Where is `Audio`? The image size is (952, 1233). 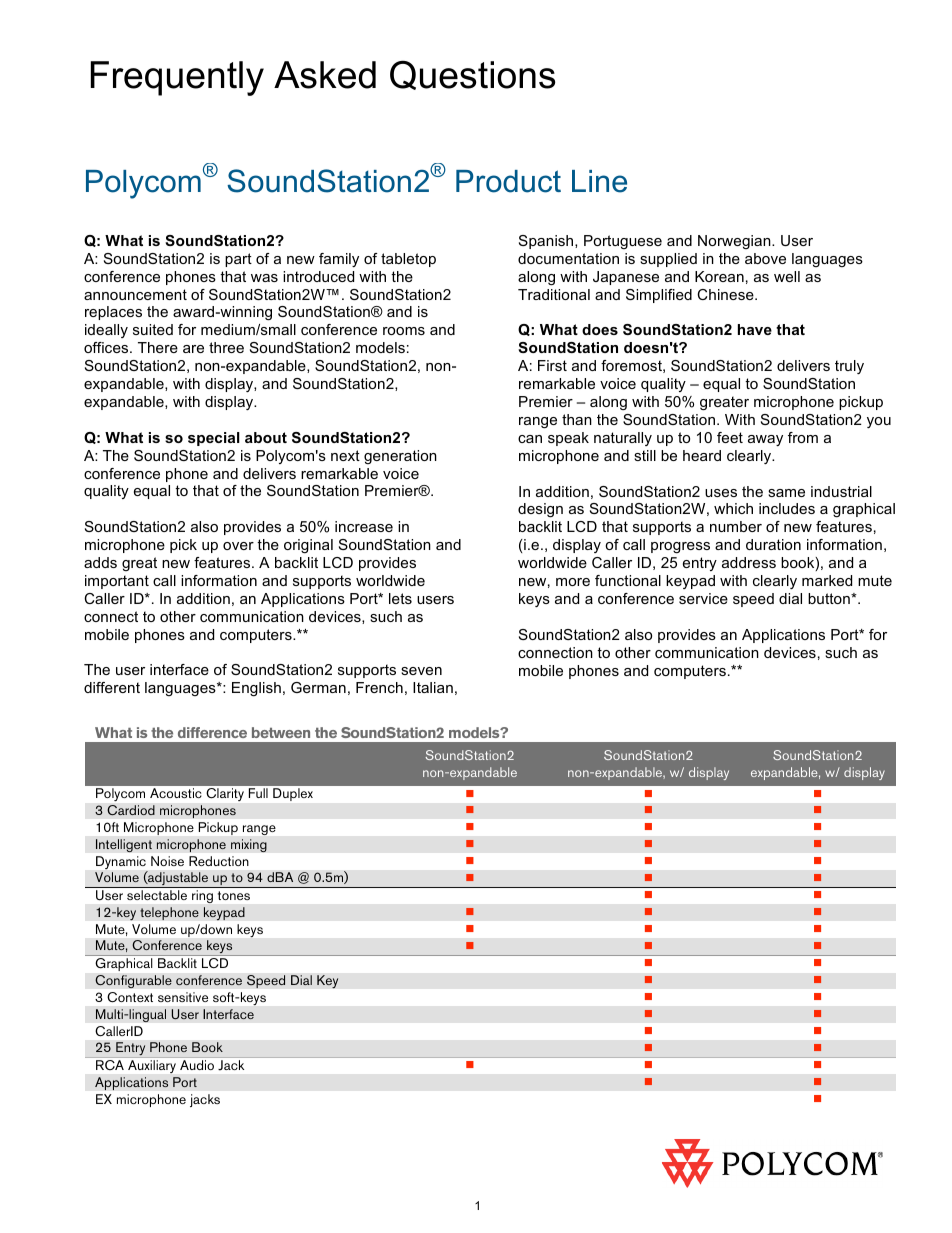 Audio is located at coordinates (197, 1065).
